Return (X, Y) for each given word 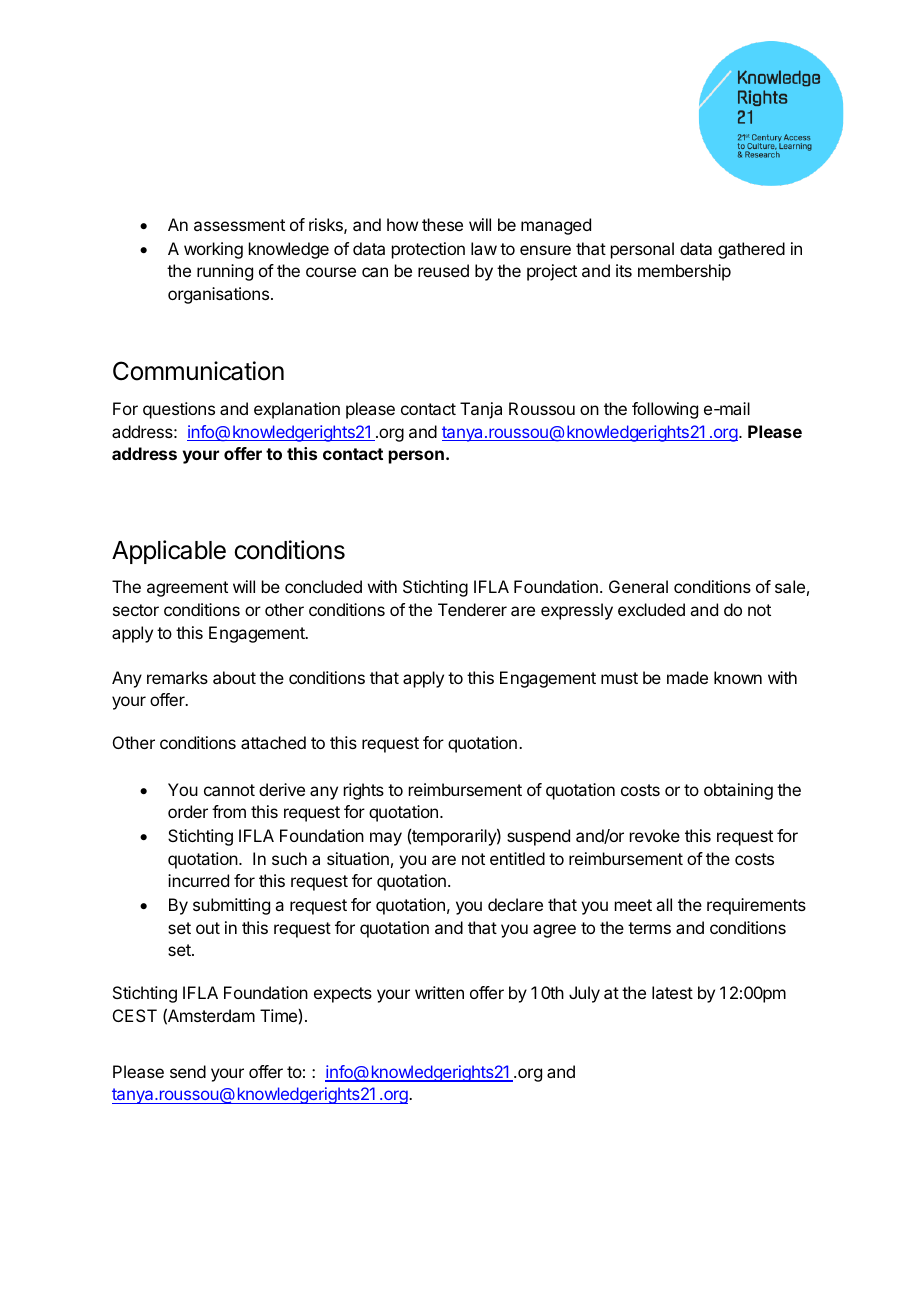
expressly (577, 611)
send (188, 1071)
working (213, 250)
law (484, 248)
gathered (751, 250)
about (234, 677)
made (687, 677)
